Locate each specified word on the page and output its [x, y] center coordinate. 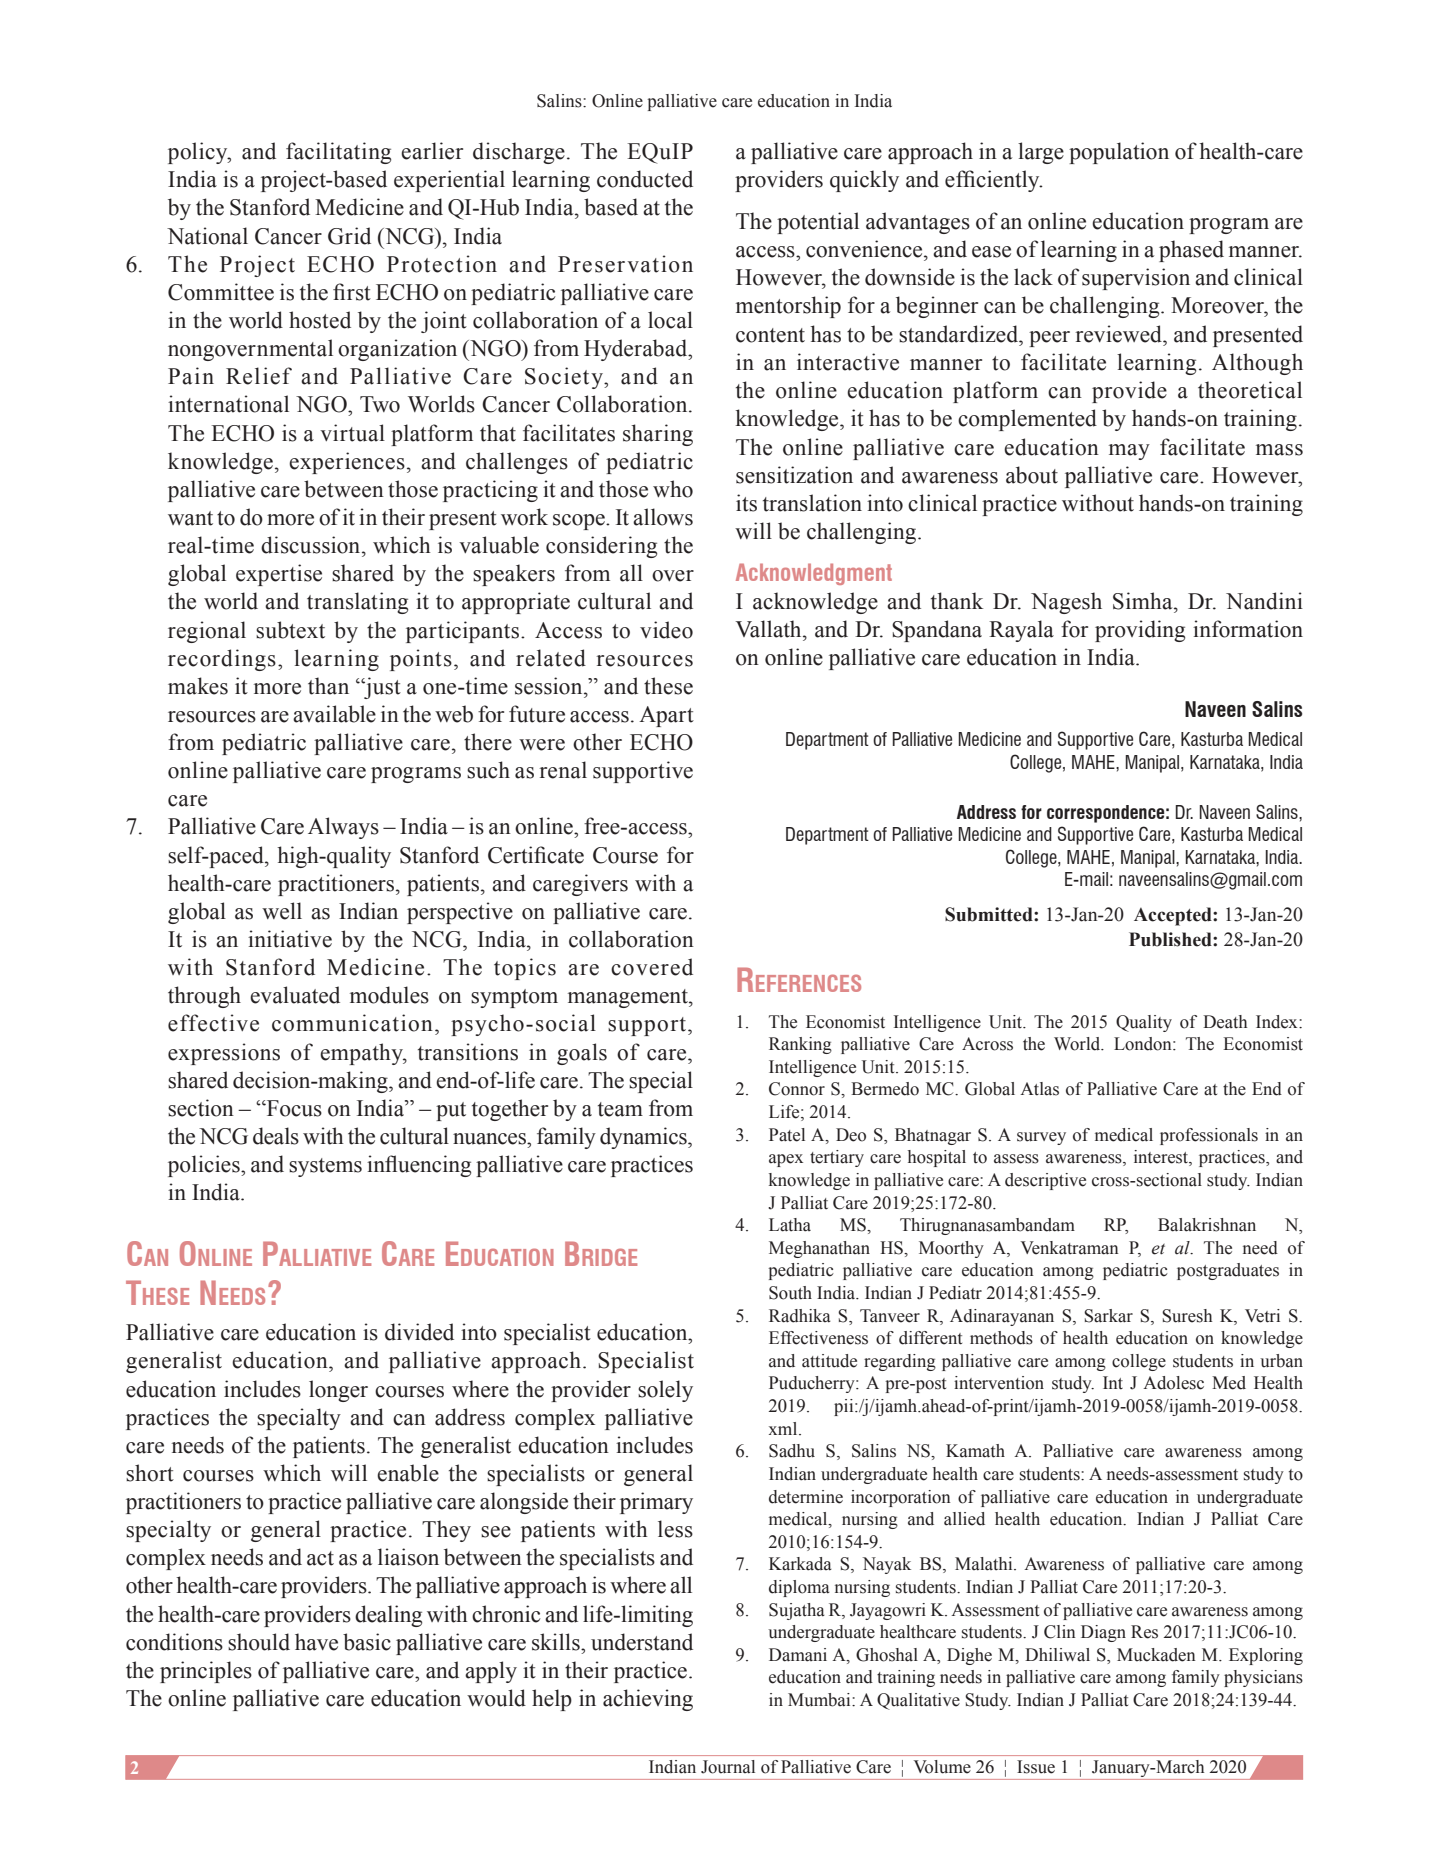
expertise [279, 575]
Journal [728, 1767]
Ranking [800, 1045]
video [666, 630]
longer [338, 1391]
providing [1140, 631]
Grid [349, 236]
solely [665, 1391]
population [1119, 153]
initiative [290, 939]
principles [206, 1672]
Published [1171, 939]
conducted [645, 179]
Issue [1036, 1767]
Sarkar [1108, 1316]
